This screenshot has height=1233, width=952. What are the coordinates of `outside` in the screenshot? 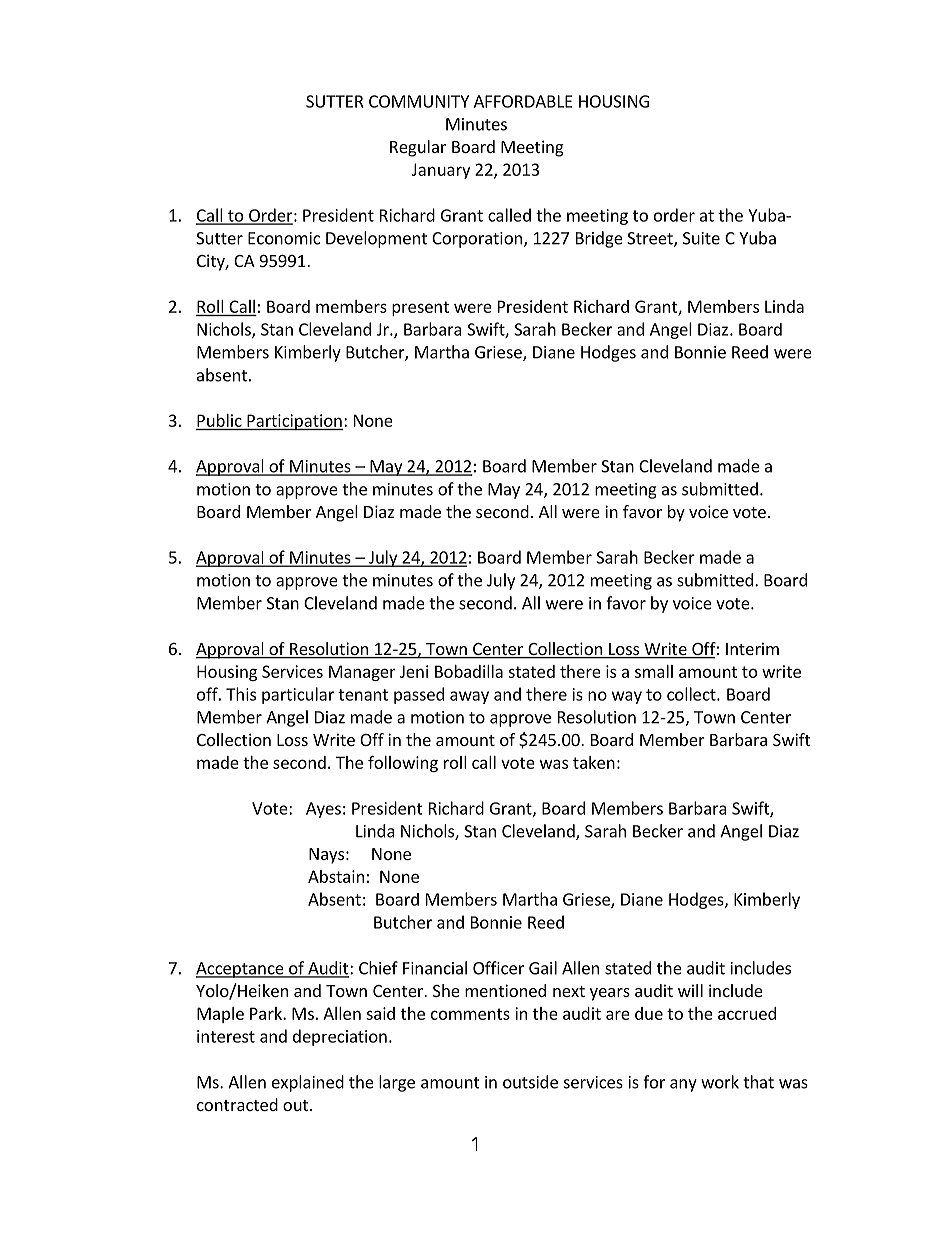 It's located at (530, 1082).
